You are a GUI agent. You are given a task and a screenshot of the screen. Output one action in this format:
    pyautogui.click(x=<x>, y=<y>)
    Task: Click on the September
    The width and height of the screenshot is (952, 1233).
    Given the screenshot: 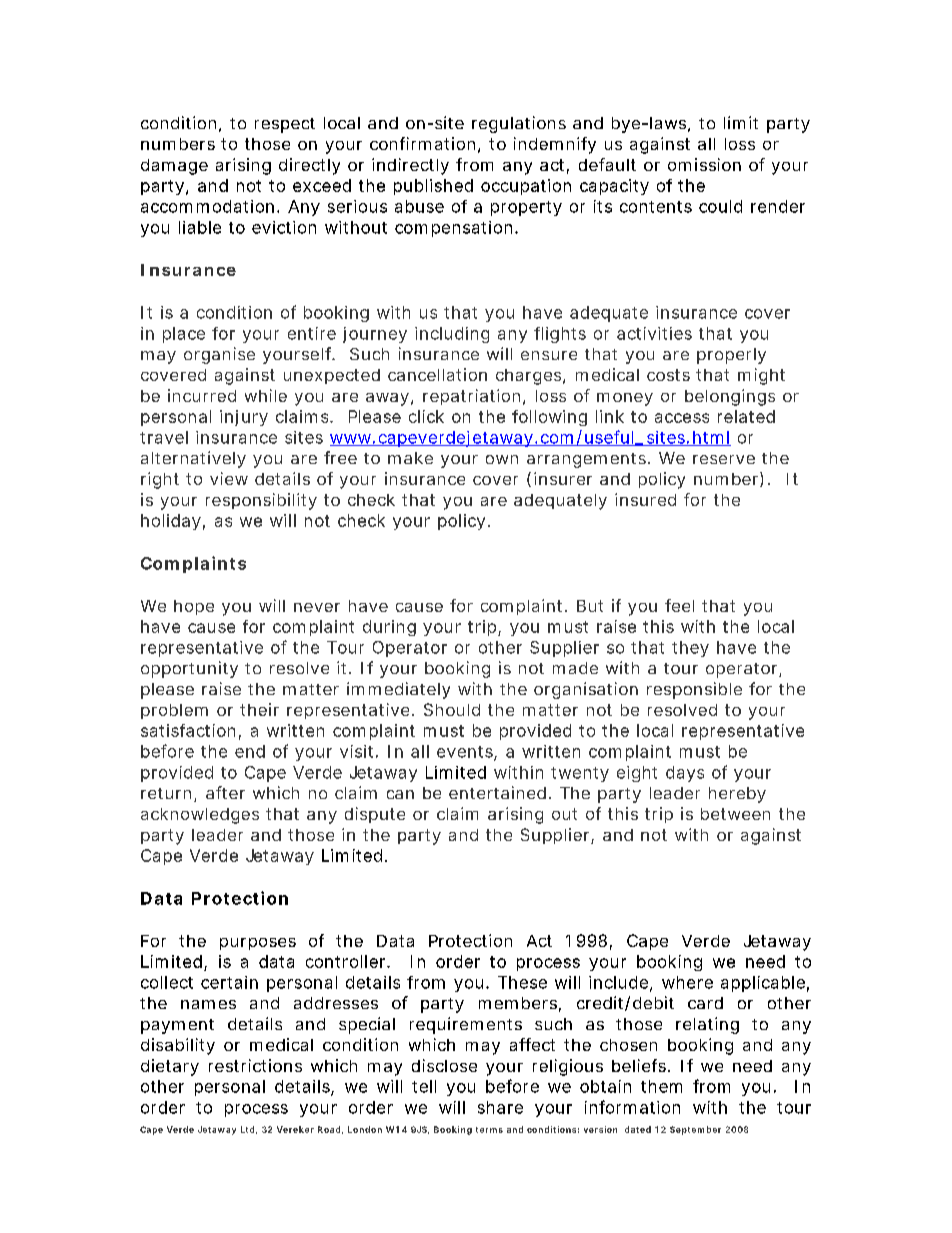 What is the action you would take?
    pyautogui.click(x=695, y=1130)
